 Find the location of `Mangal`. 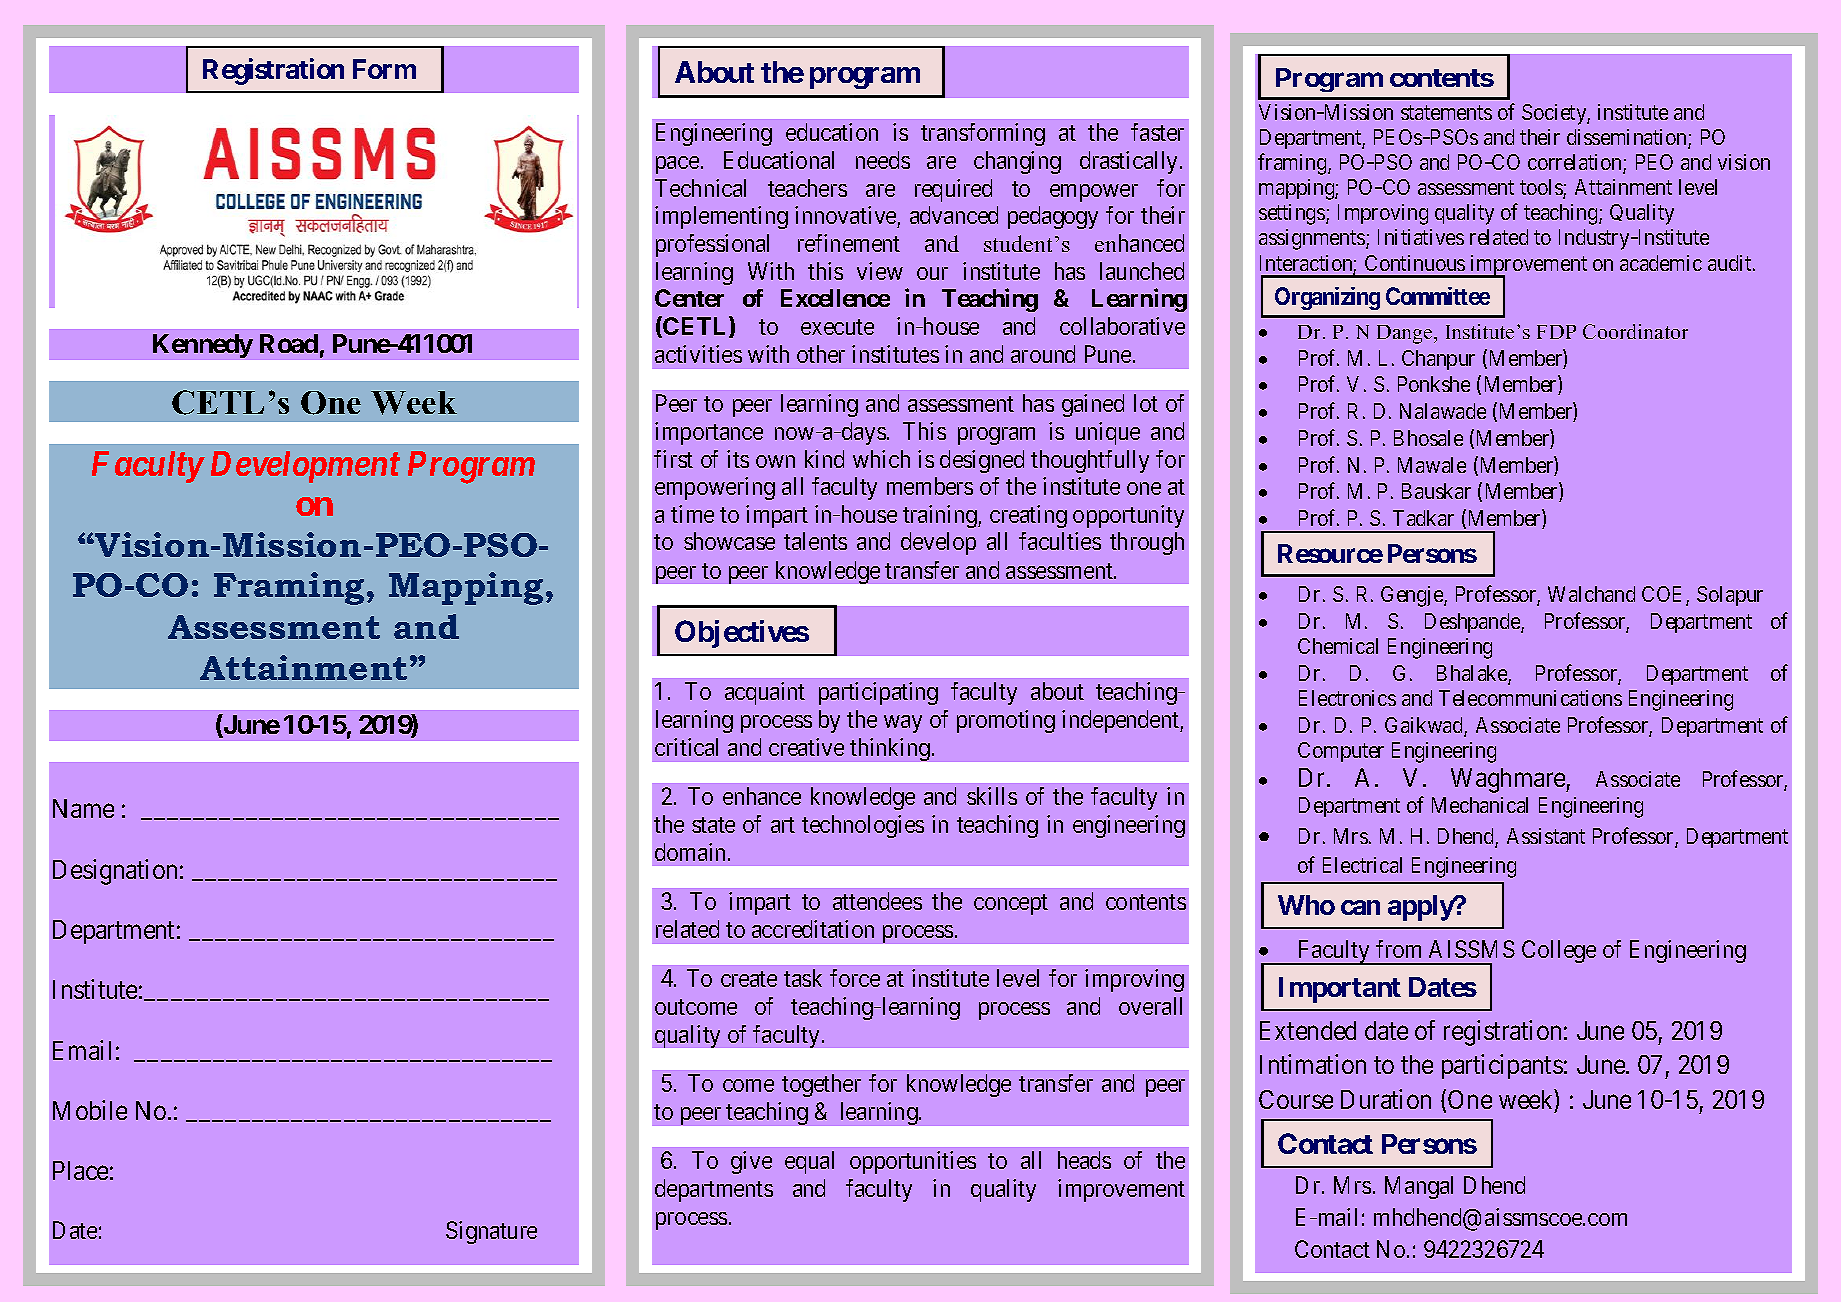

Mangal is located at coordinates (1419, 1187).
